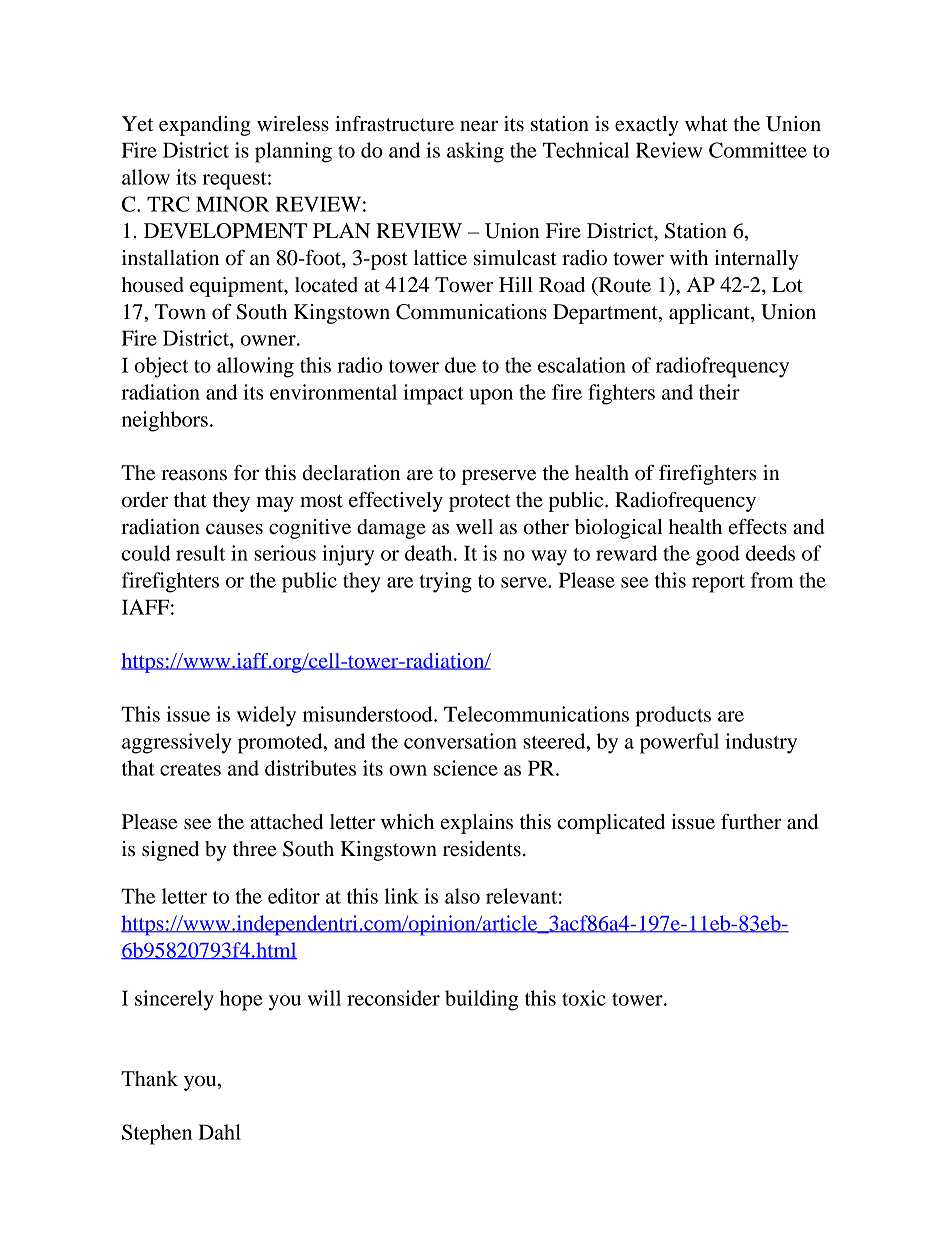 The height and width of the document is (1233, 952). I want to click on reasons, so click(194, 475).
